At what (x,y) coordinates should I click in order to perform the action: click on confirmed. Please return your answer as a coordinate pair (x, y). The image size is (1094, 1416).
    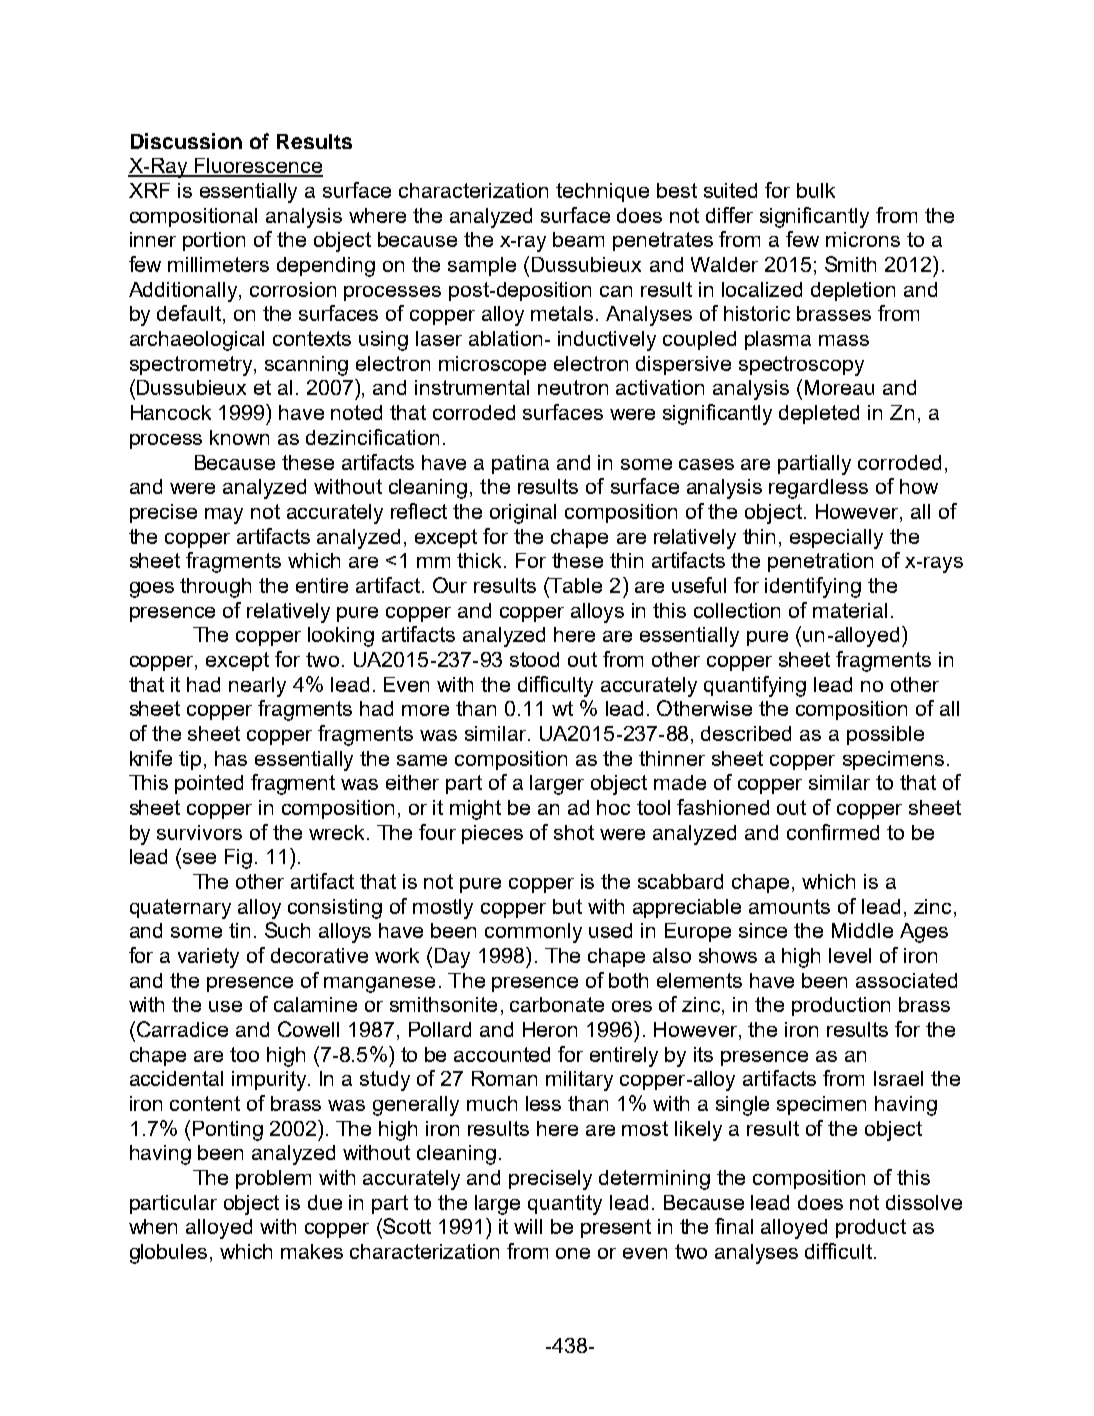
    Looking at the image, I should click on (833, 832).
